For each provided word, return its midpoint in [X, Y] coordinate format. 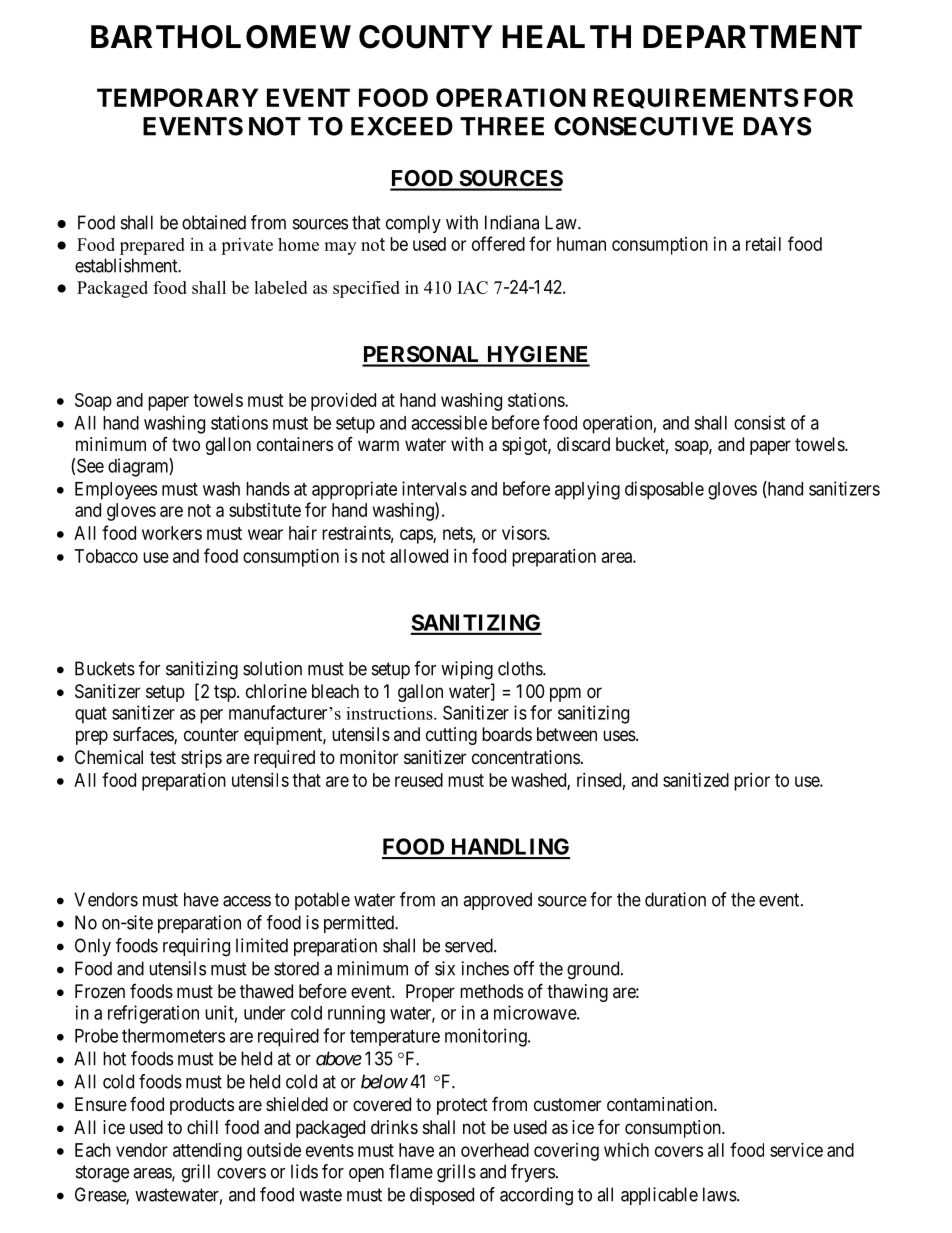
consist [759, 422]
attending [207, 1152]
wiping [467, 670]
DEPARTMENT [752, 36]
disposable [664, 490]
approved [497, 901]
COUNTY [426, 37]
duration [675, 899]
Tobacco [106, 556]
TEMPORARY [177, 97]
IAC [472, 287]
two [186, 444]
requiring [196, 947]
